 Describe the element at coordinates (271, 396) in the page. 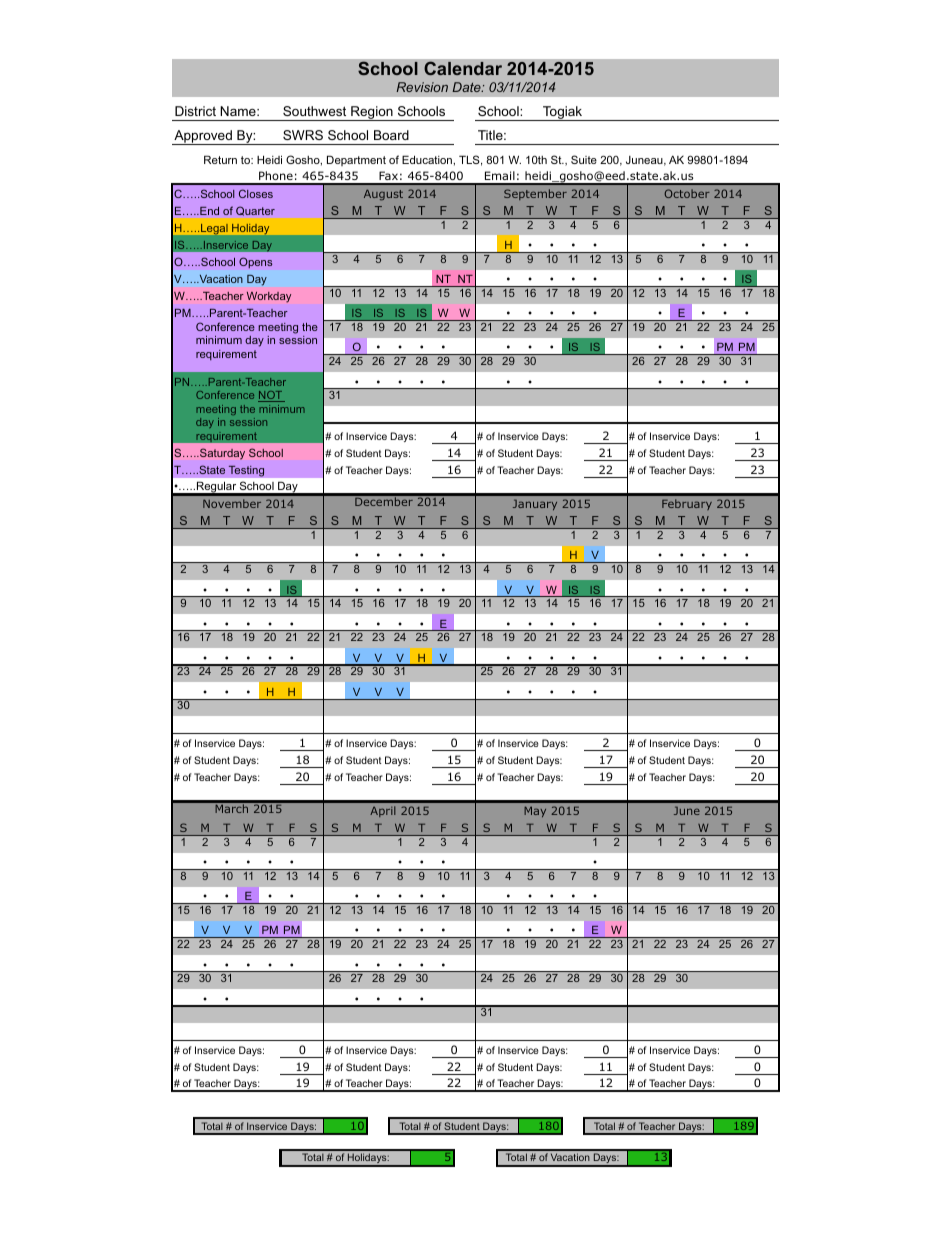

I see `NOT` at that location.
